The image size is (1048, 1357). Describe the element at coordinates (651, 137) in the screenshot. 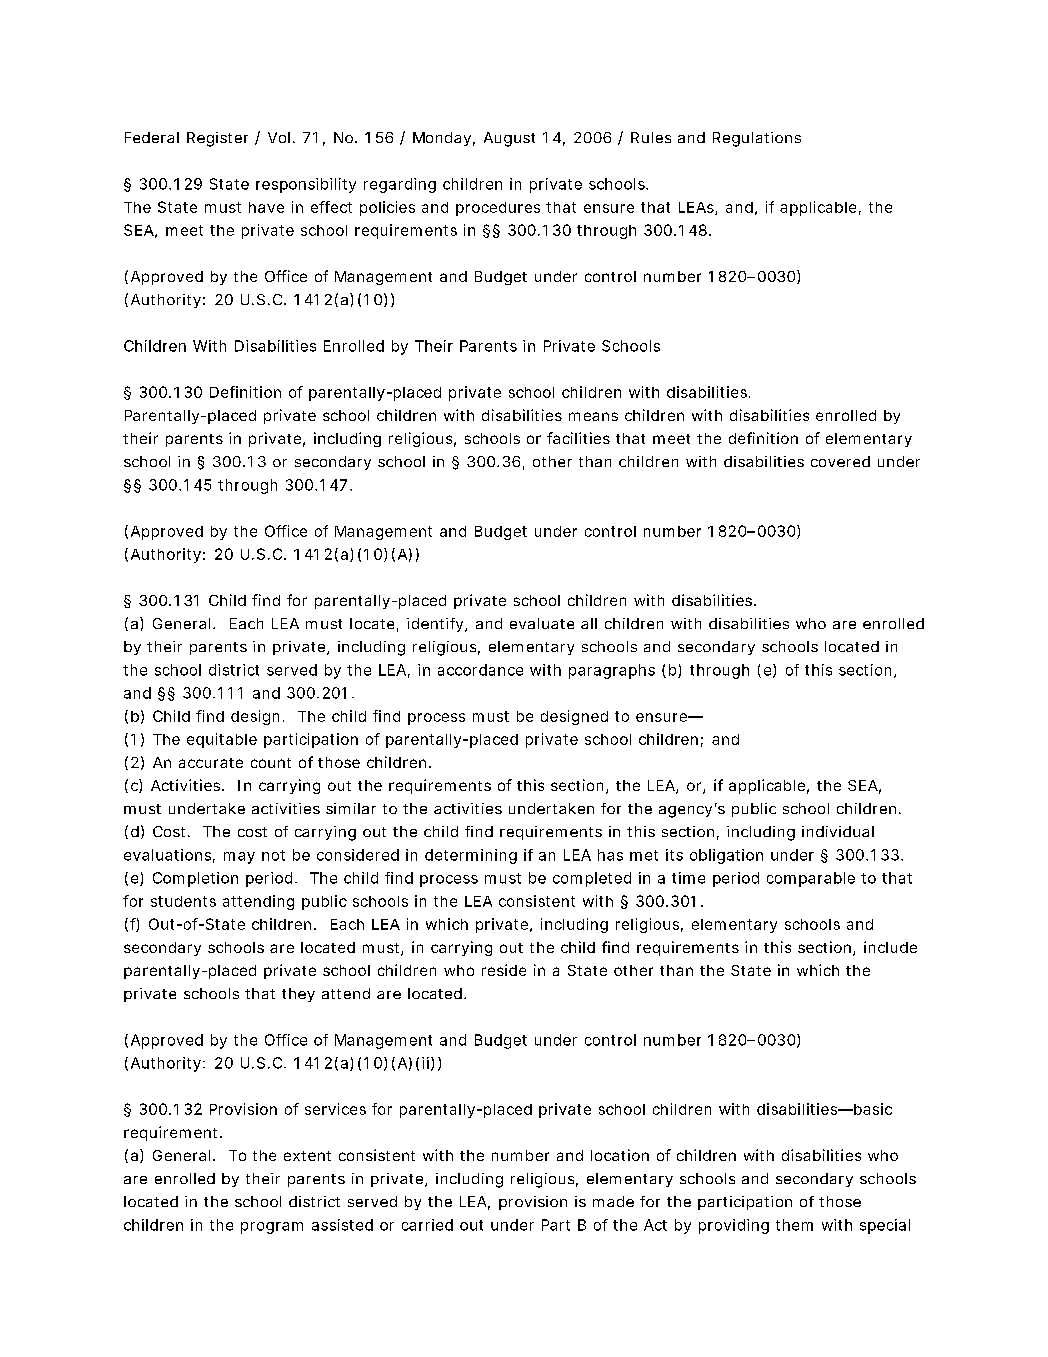

I see `Rules` at that location.
